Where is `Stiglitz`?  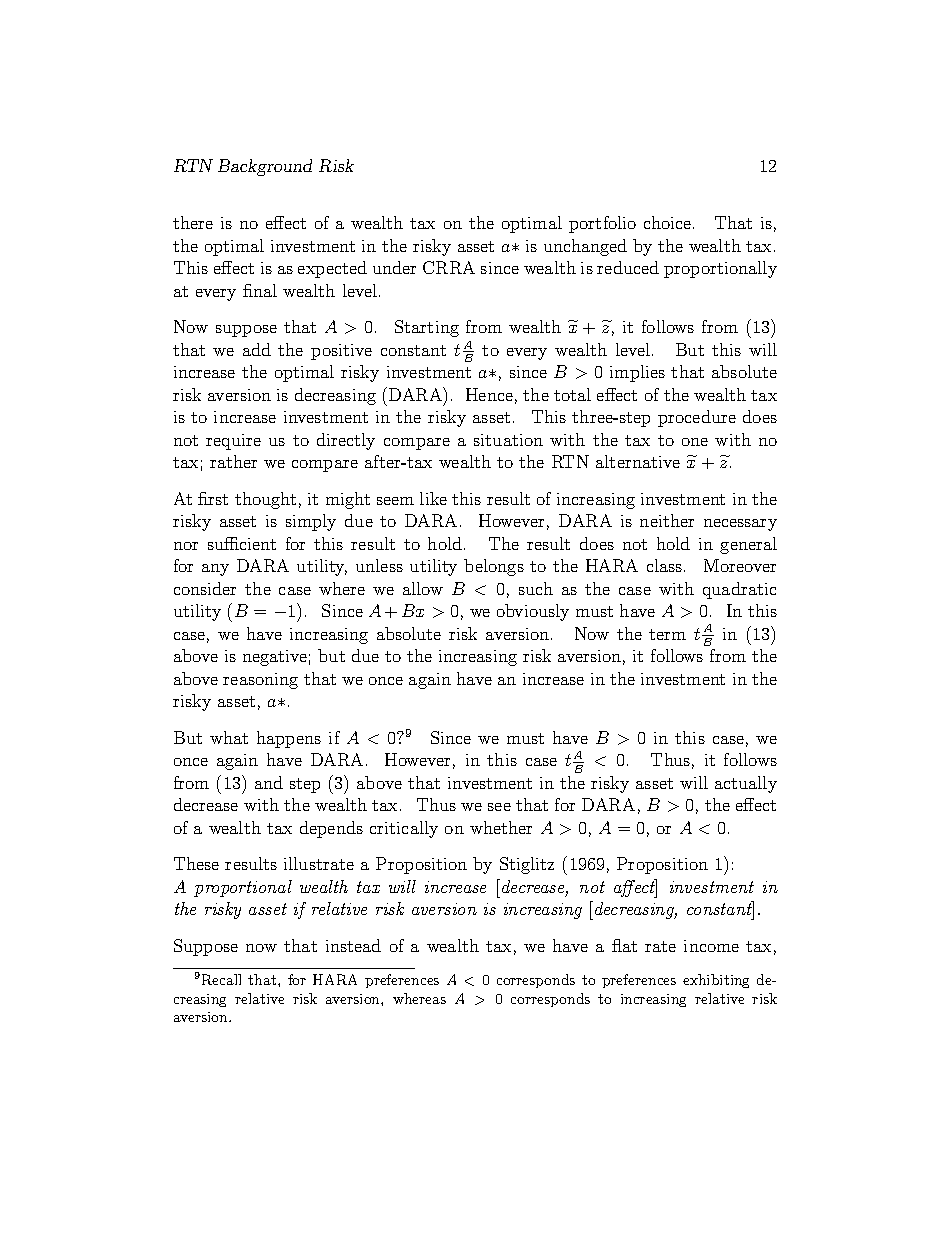
Stiglitz is located at coordinates (527, 865).
